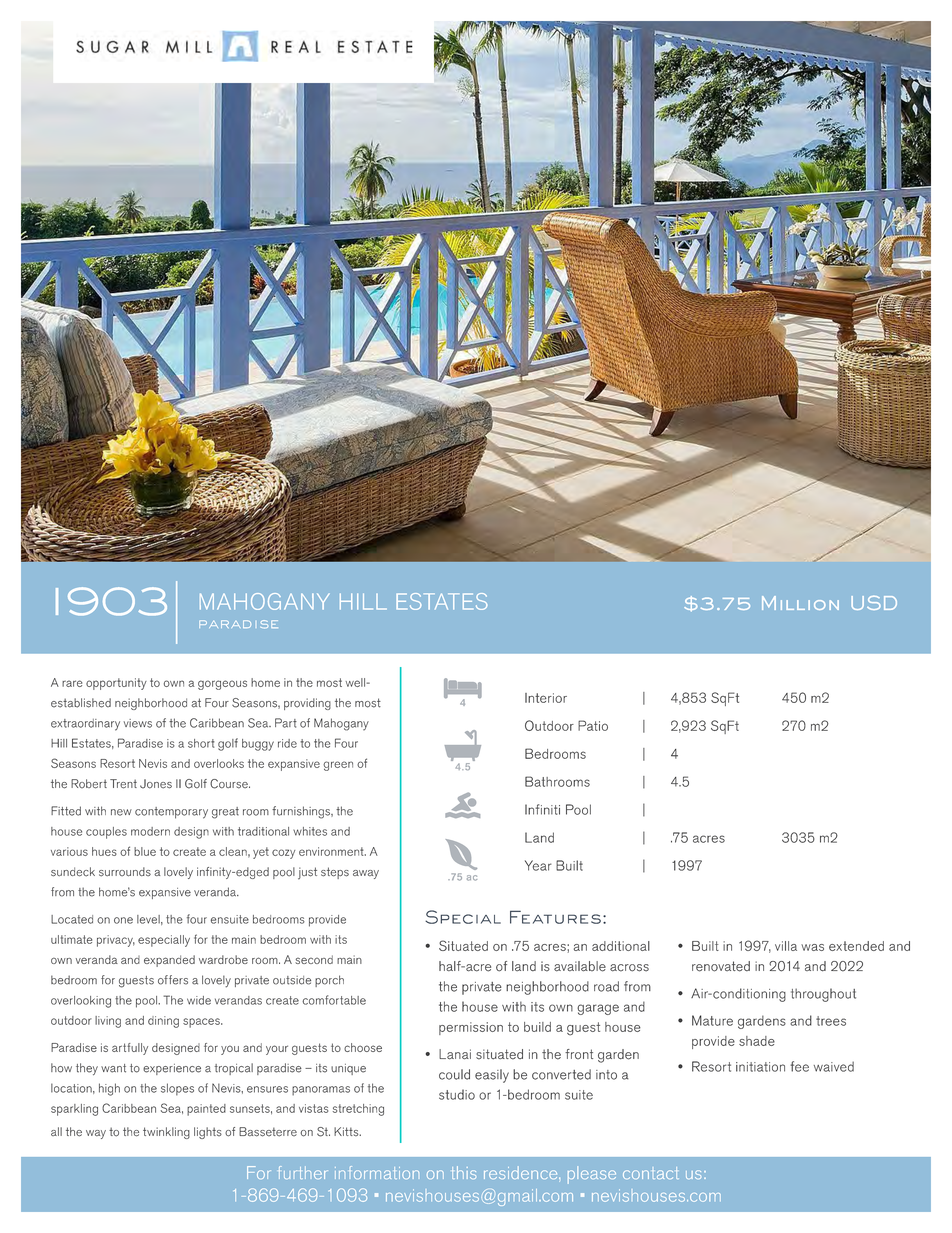  Describe the element at coordinates (171, 813) in the document. I see `contemporary` at that location.
